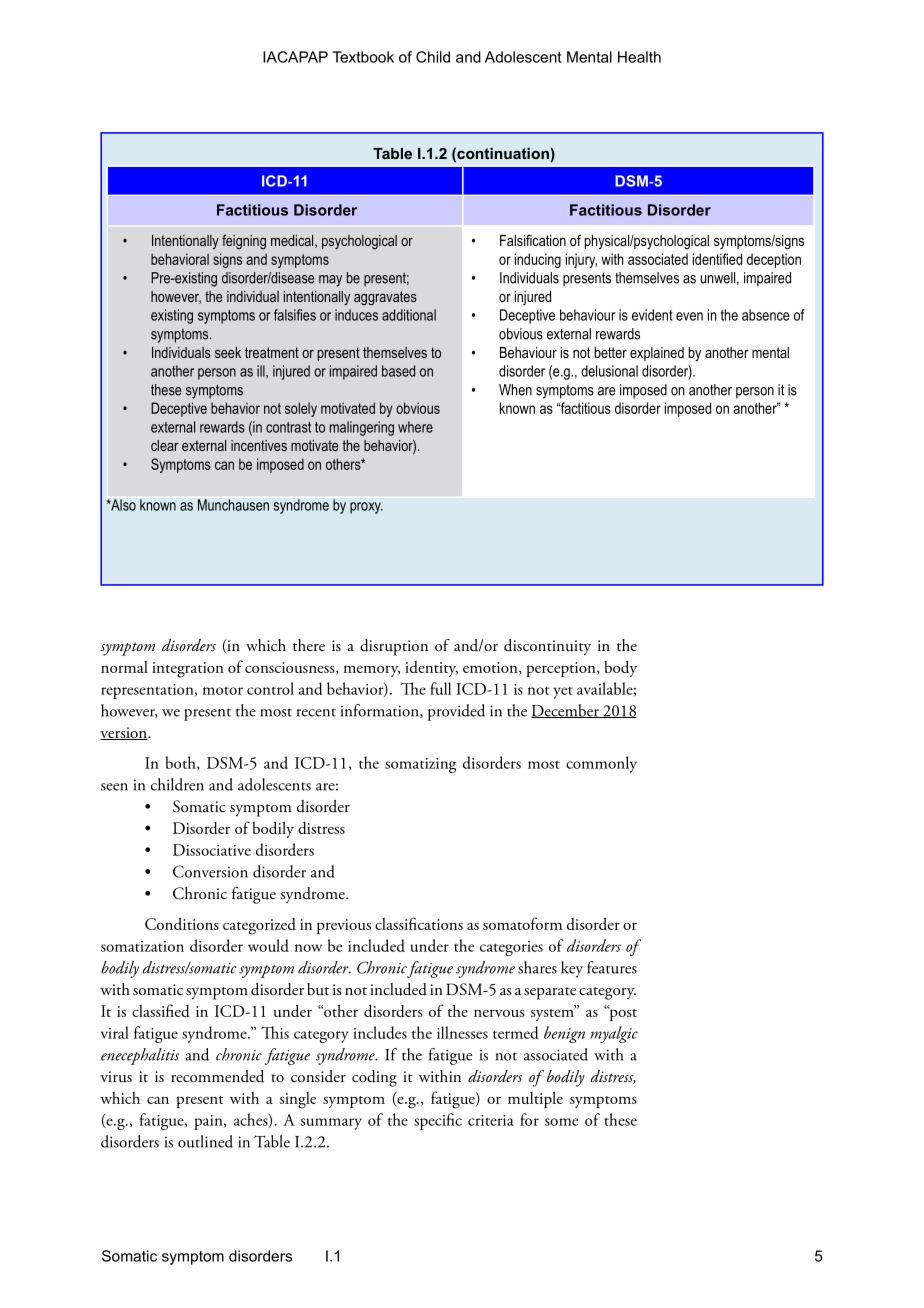  Describe the element at coordinates (363, 57) in the screenshot. I see `Textbook` at that location.
